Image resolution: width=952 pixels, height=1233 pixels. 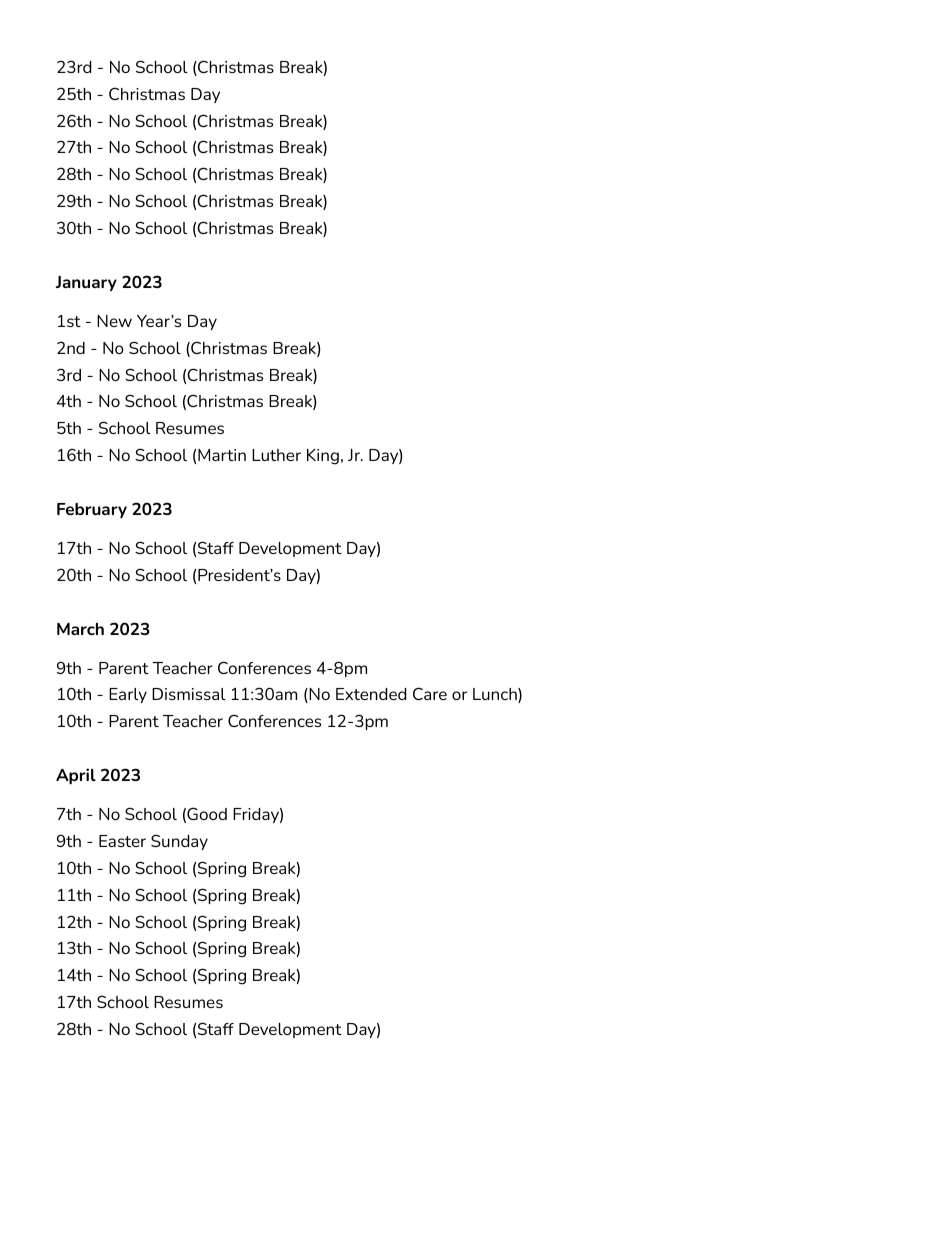 I want to click on New, so click(x=114, y=321).
